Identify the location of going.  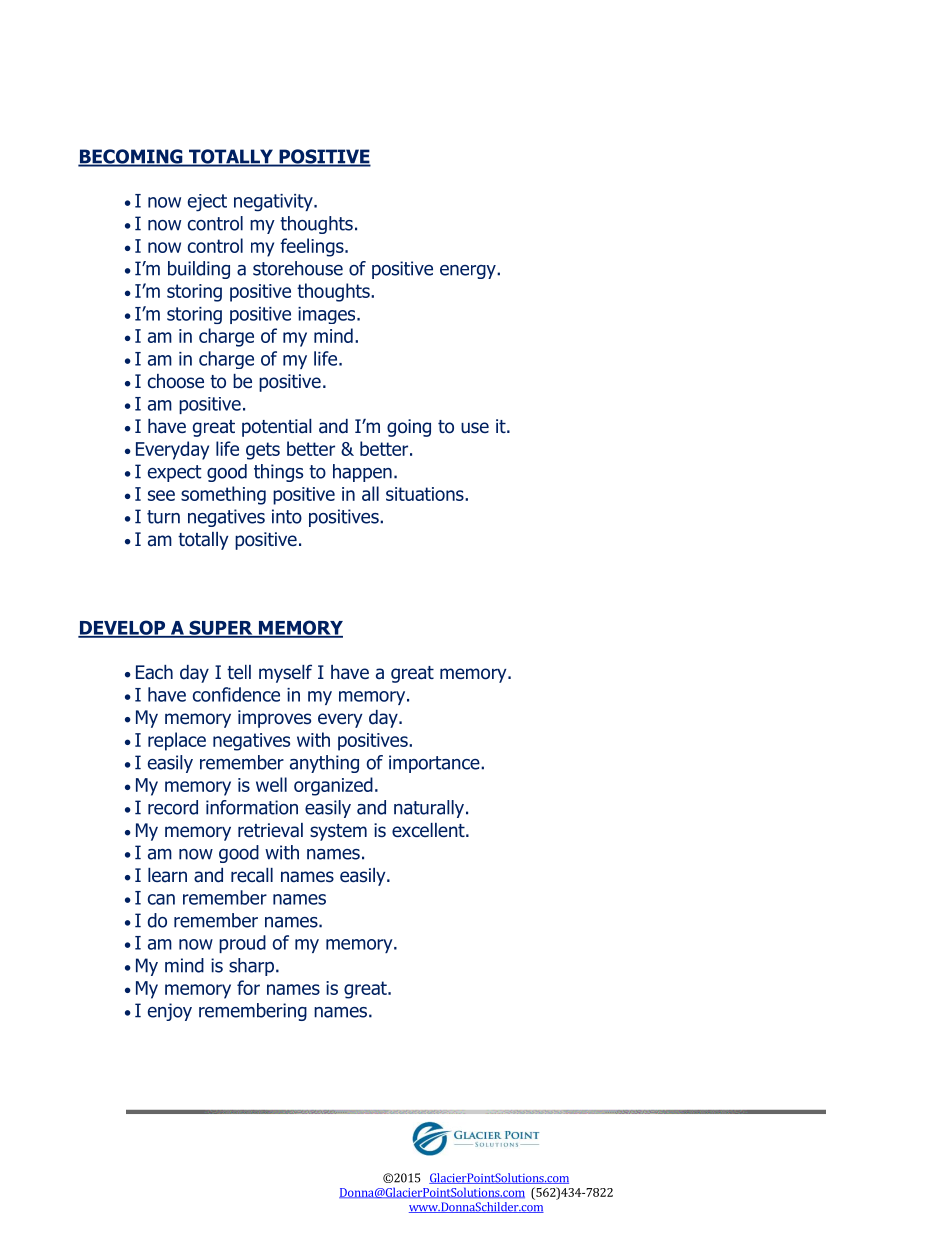
(409, 428).
